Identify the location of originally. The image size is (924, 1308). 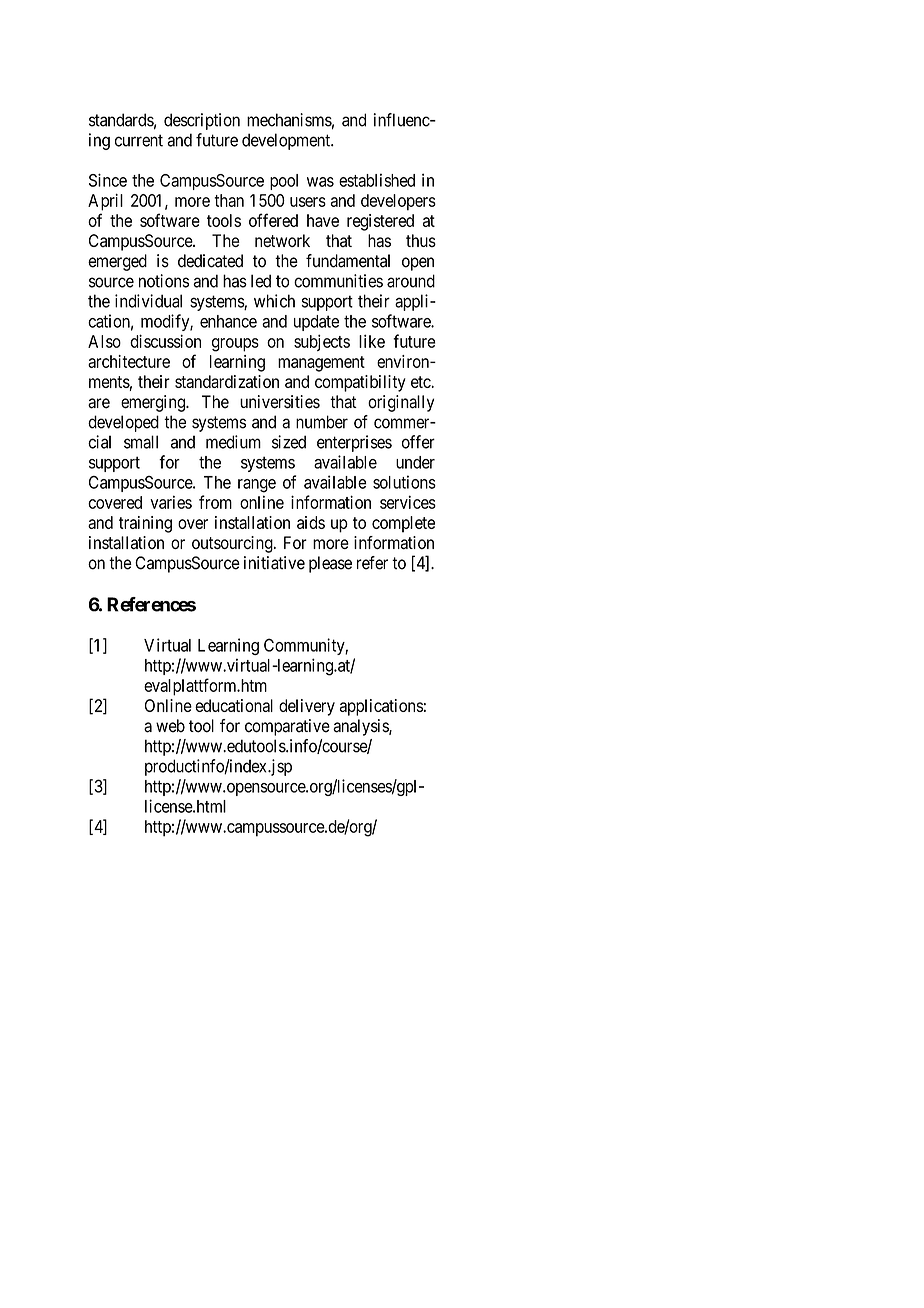
(401, 403).
